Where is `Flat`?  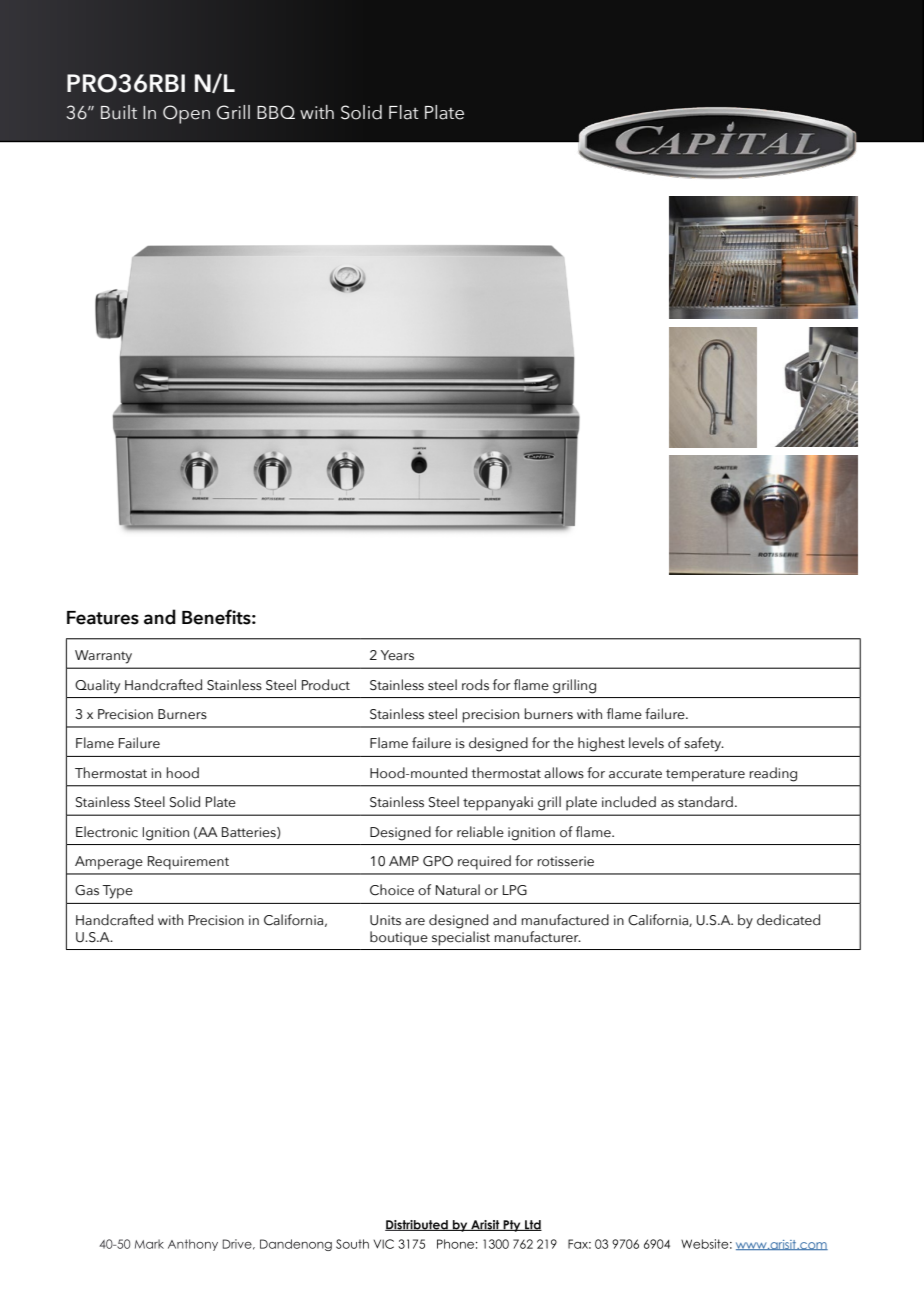
Flat is located at coordinates (404, 112).
